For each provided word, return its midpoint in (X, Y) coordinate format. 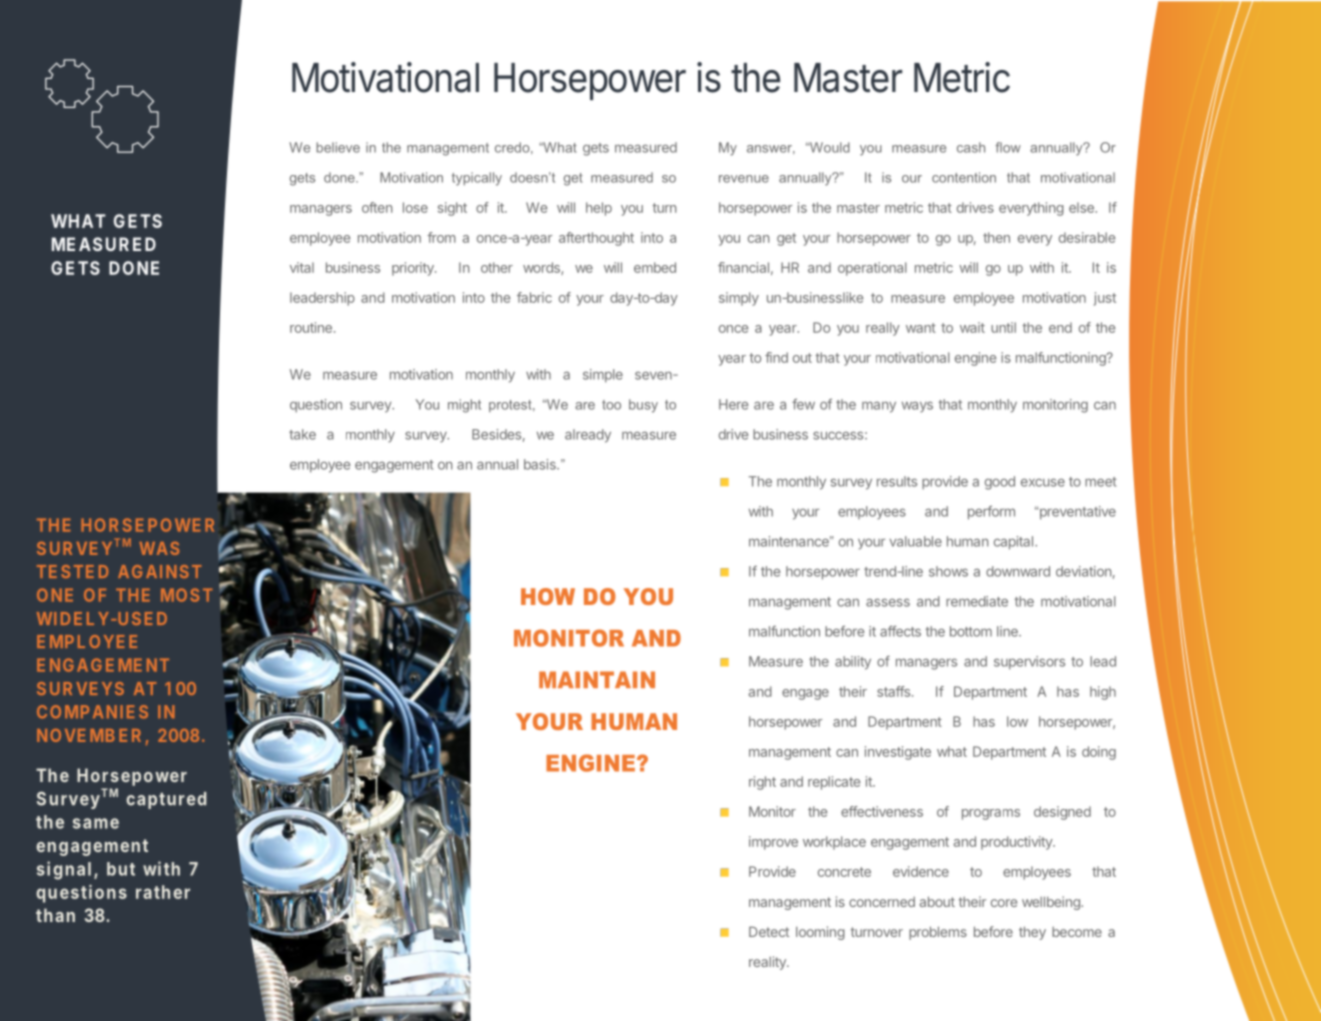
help (599, 209)
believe (338, 147)
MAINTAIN (597, 679)
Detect (769, 931)
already (588, 436)
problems (938, 933)
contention (964, 177)
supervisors (1029, 663)
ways (917, 407)
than (55, 915)
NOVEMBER (89, 735)
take (302, 434)
